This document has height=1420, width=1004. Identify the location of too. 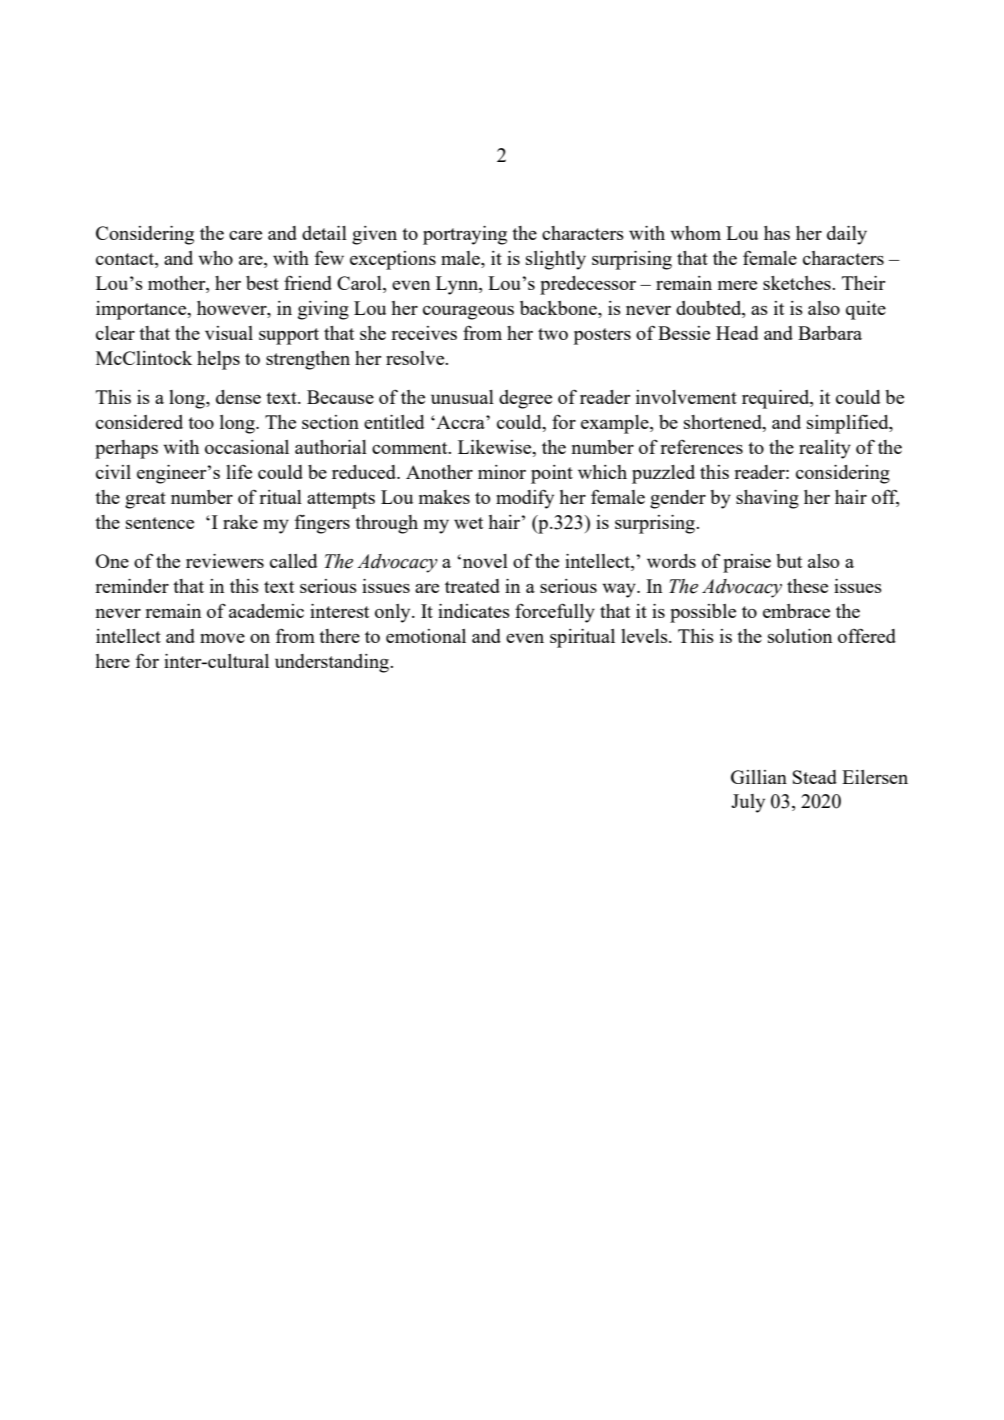
(201, 423).
